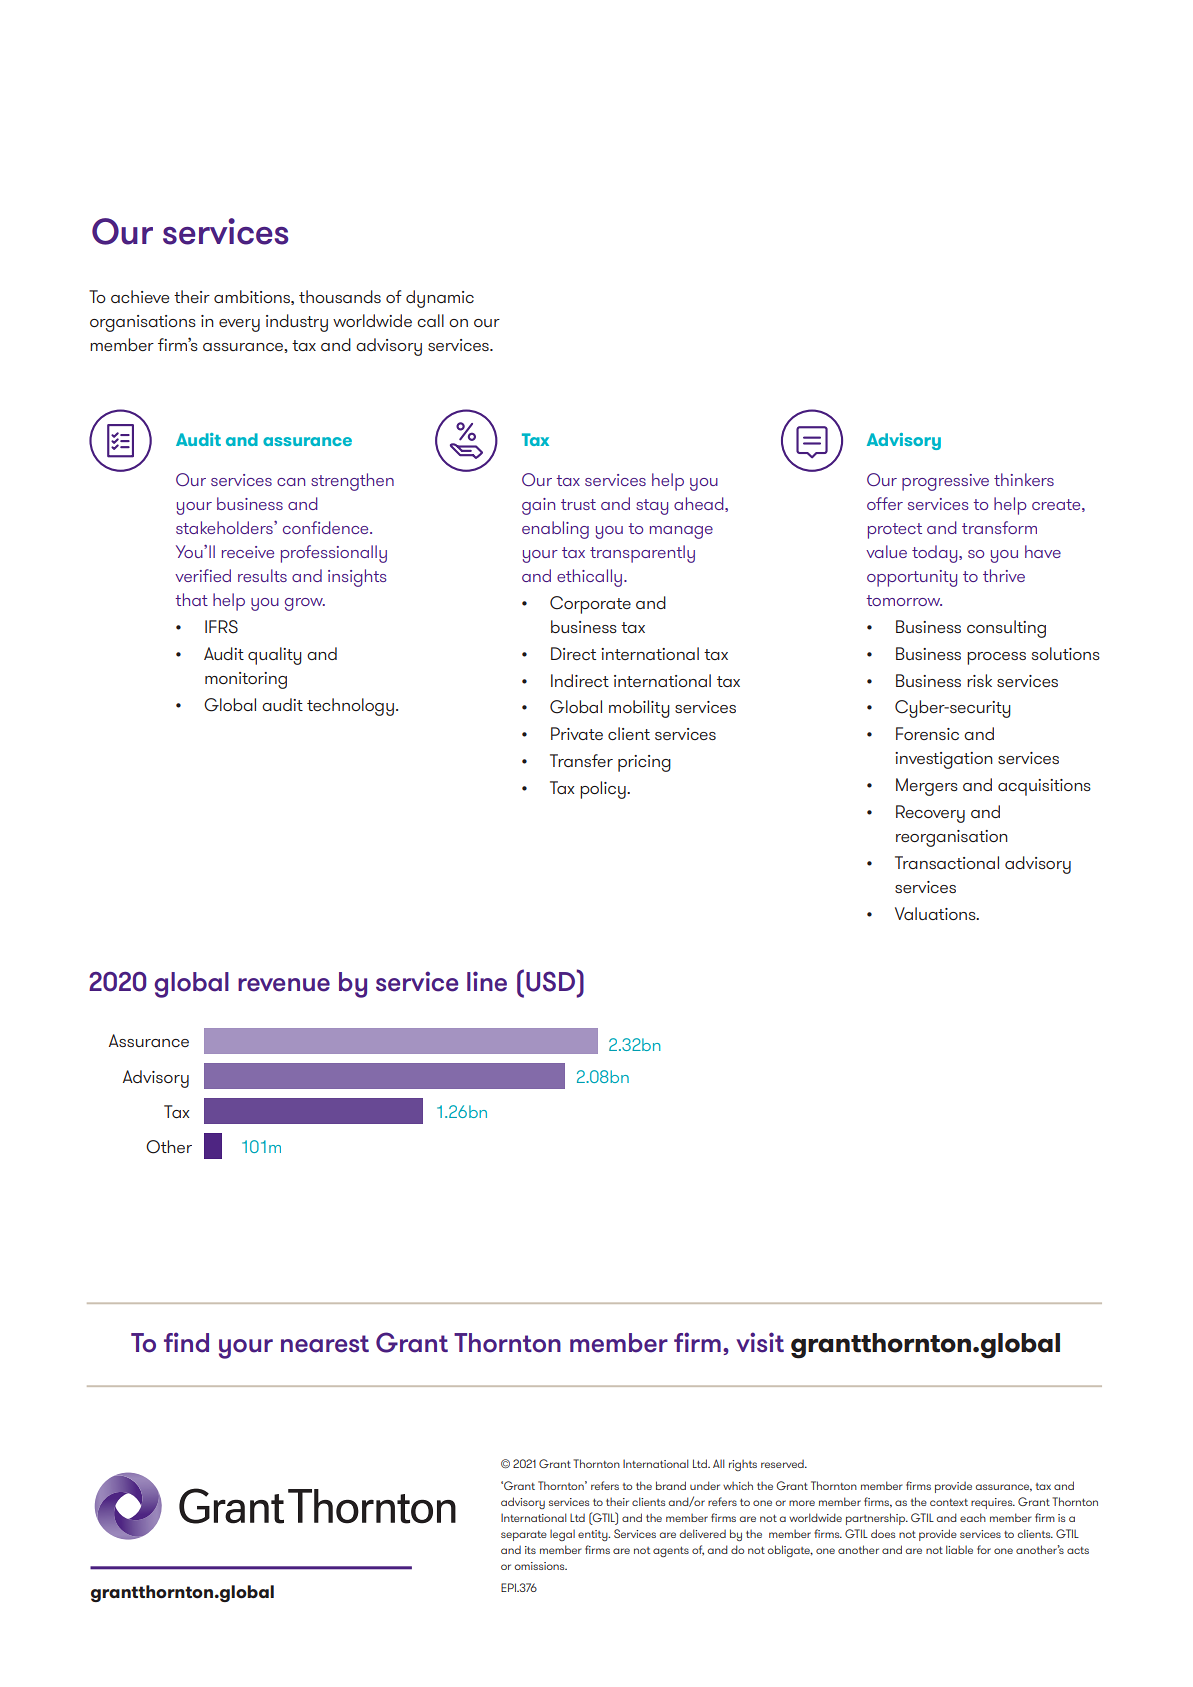 This document has height=1687, width=1193. What do you see at coordinates (551, 981) in the document?
I see `USD` at bounding box center [551, 981].
